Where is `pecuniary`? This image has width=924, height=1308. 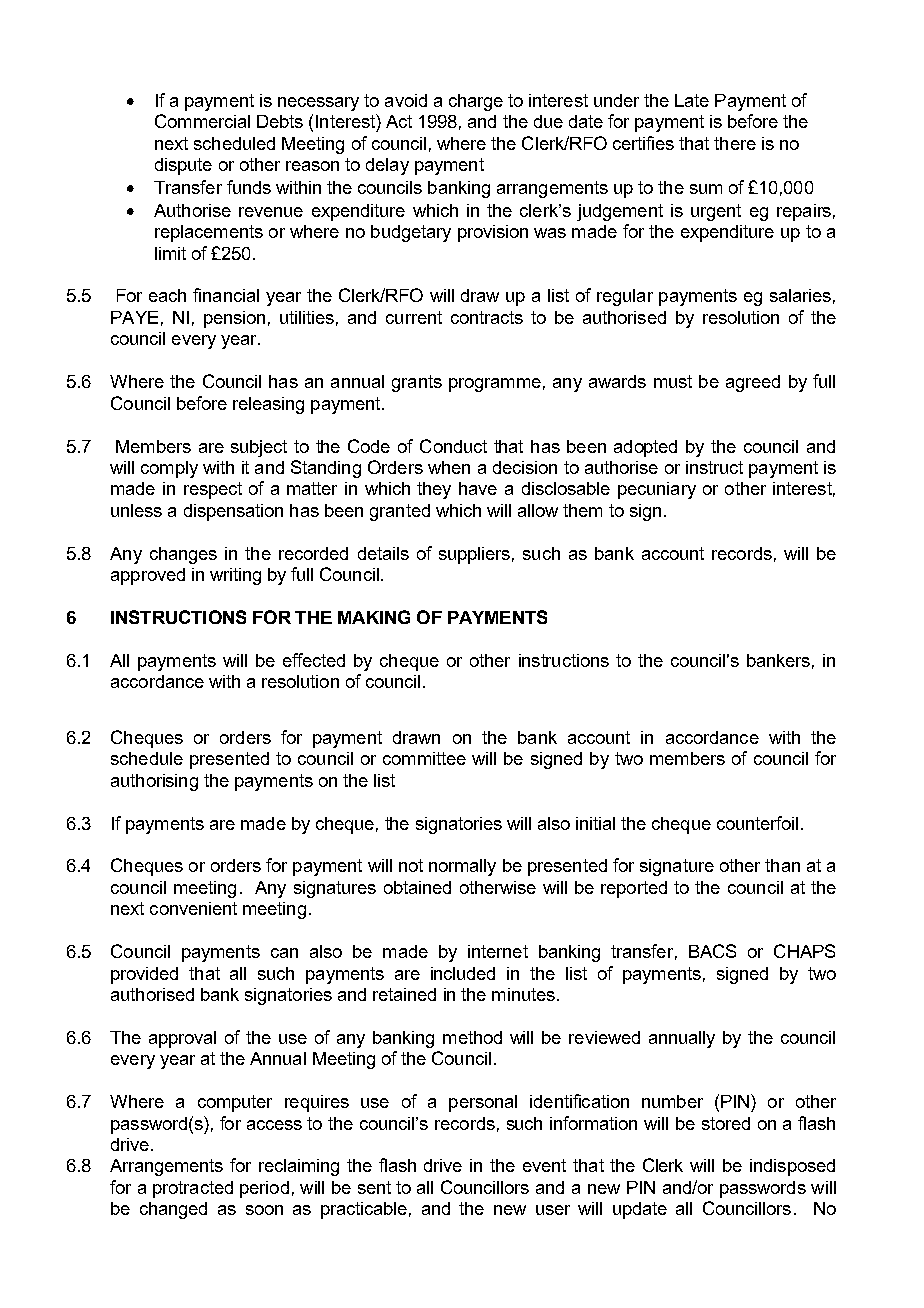 pecuniary is located at coordinates (657, 490).
